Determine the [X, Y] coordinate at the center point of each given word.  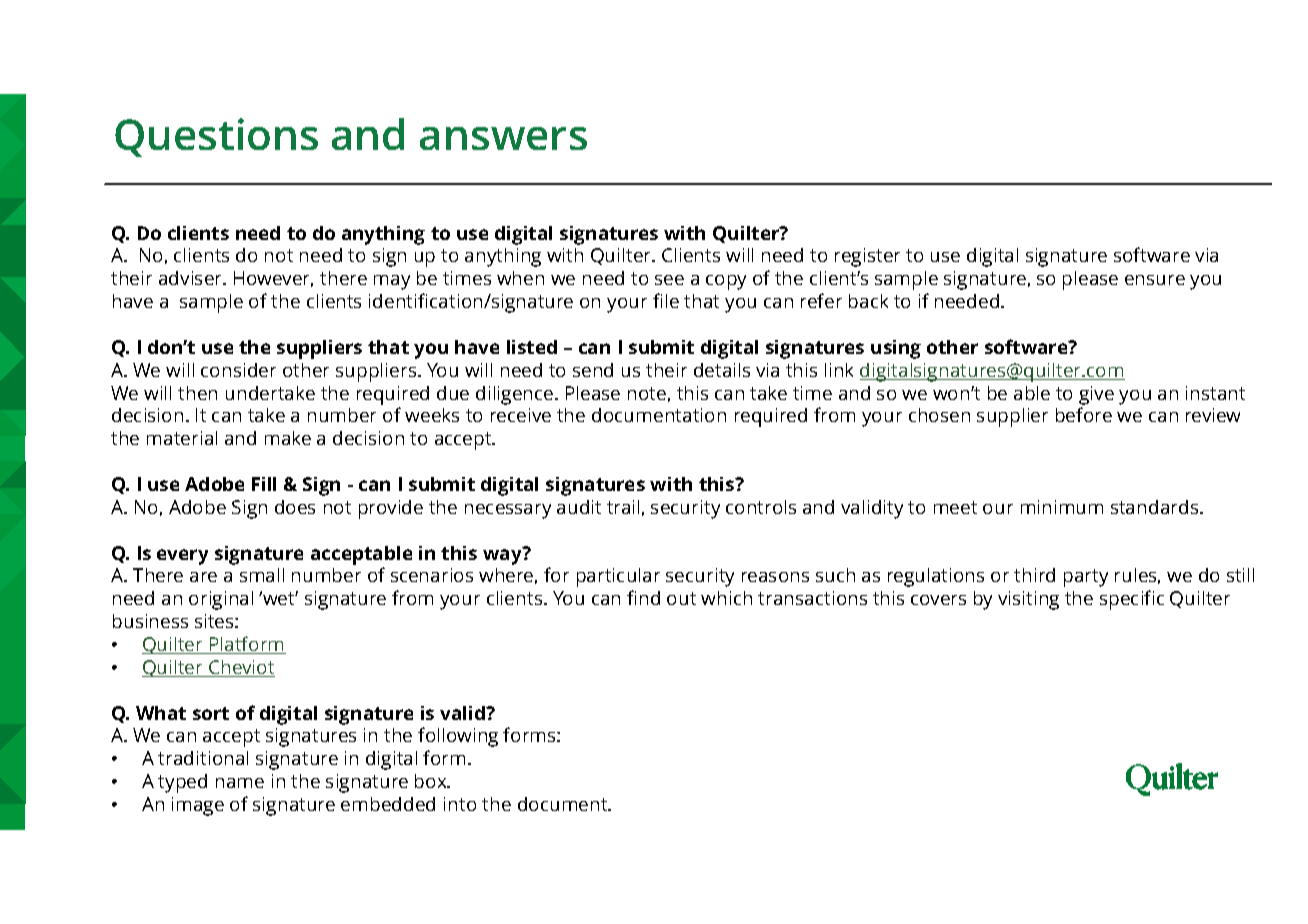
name [240, 783]
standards [1156, 507]
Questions [216, 137]
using [896, 349]
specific [1132, 600]
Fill [264, 484]
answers [503, 138]
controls [761, 507]
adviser [192, 278]
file [666, 300]
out [681, 598]
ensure [1155, 280]
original [221, 600]
